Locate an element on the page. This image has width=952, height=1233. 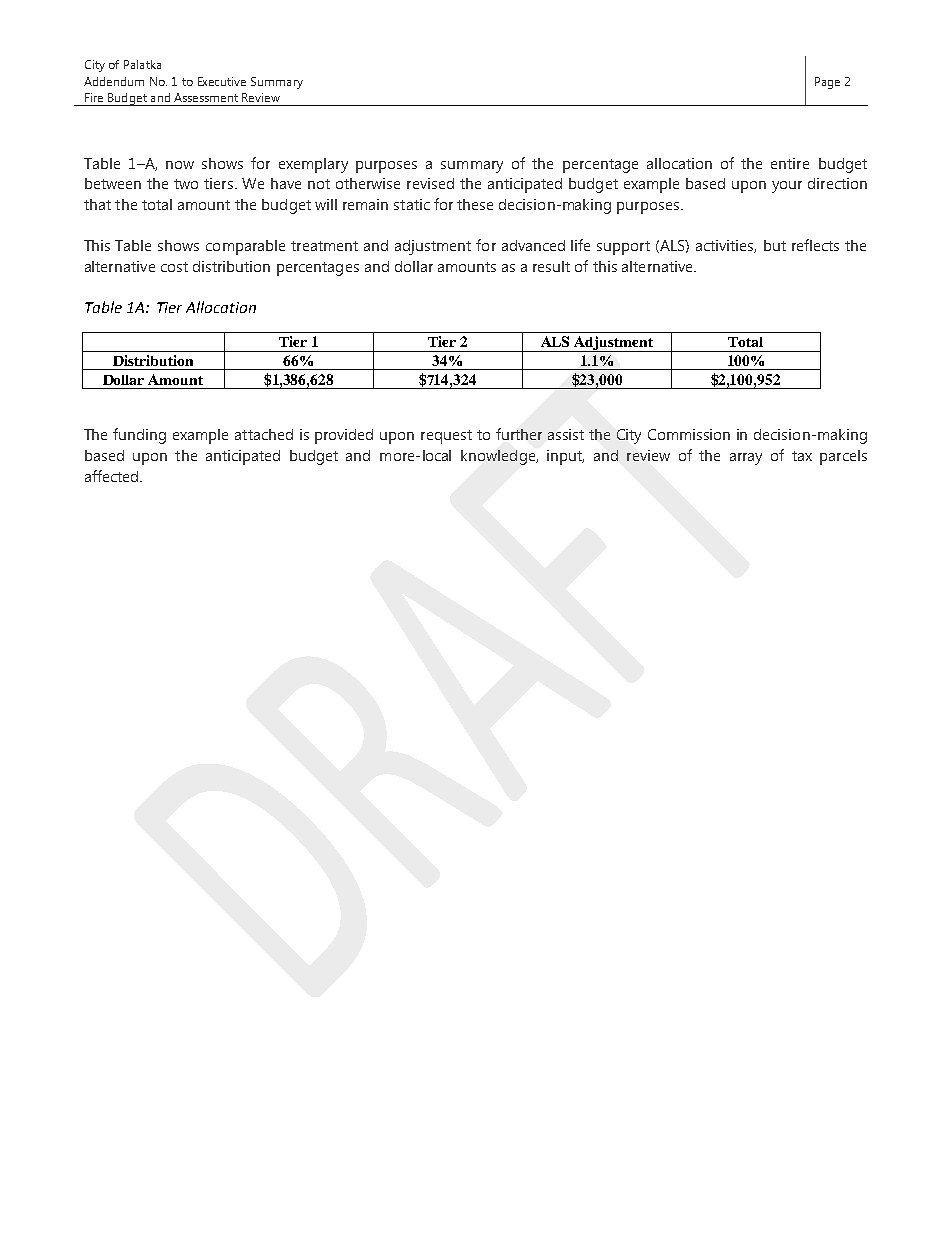
funding is located at coordinates (139, 436).
